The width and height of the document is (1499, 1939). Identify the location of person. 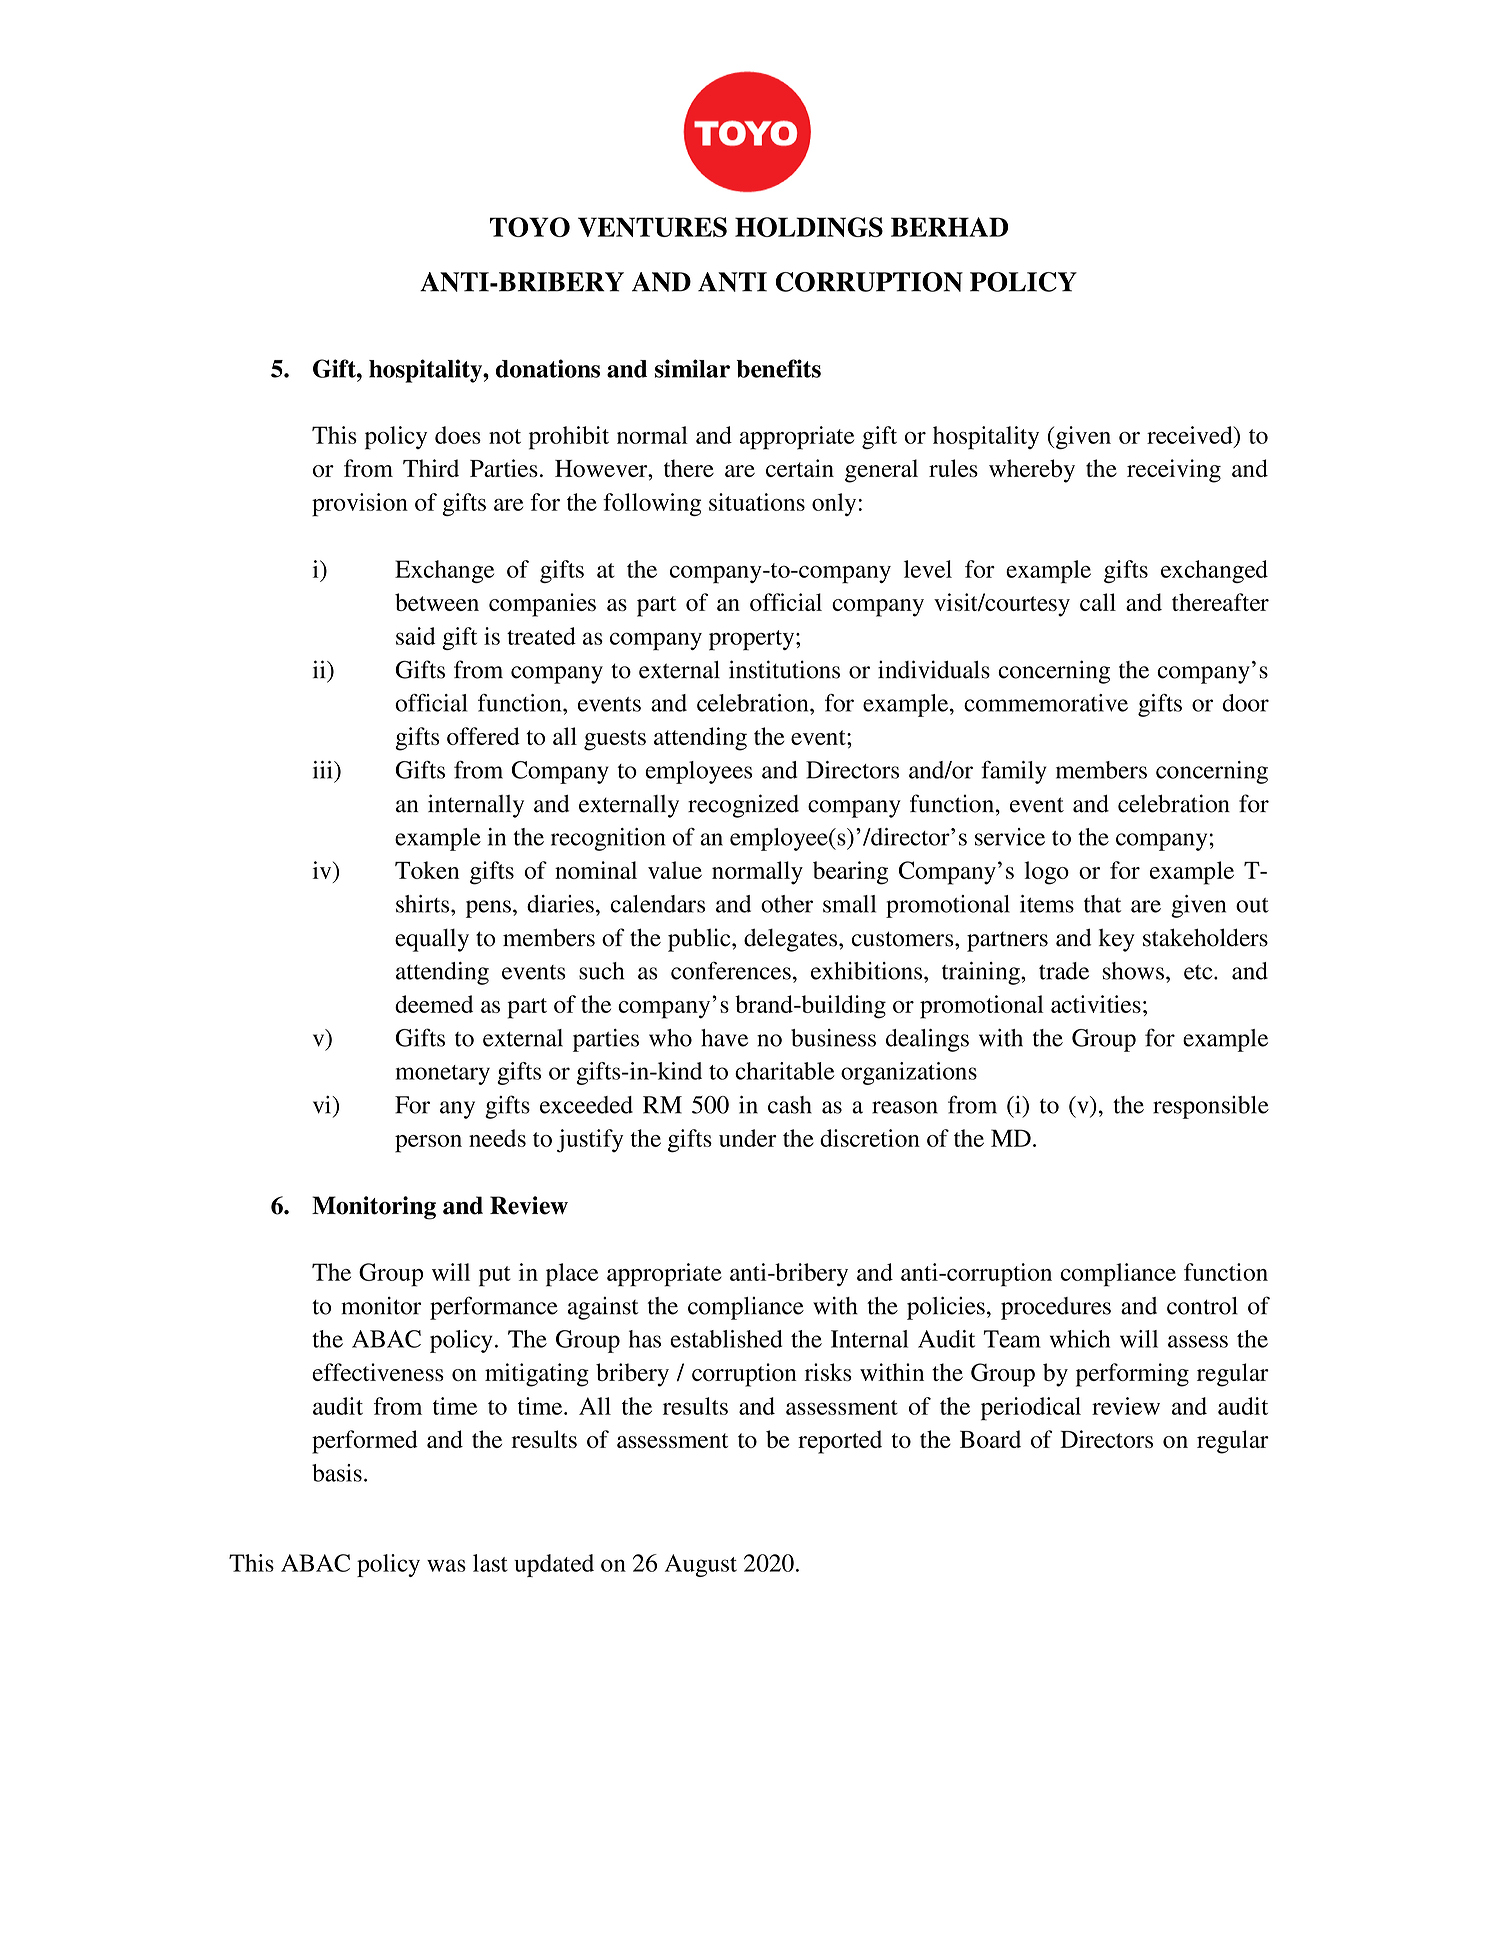
(428, 1144).
